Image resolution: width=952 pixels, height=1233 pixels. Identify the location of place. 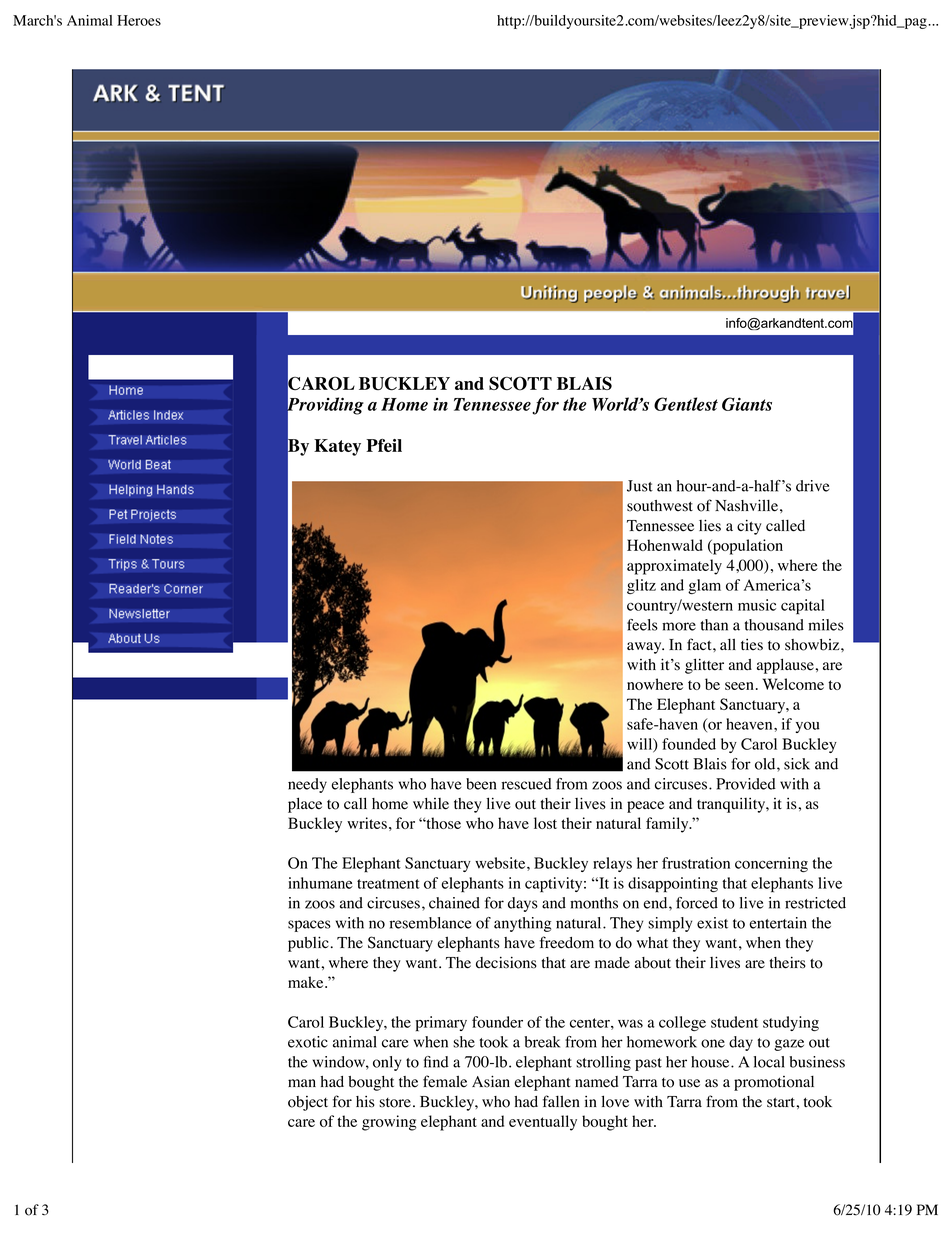
(305, 805).
